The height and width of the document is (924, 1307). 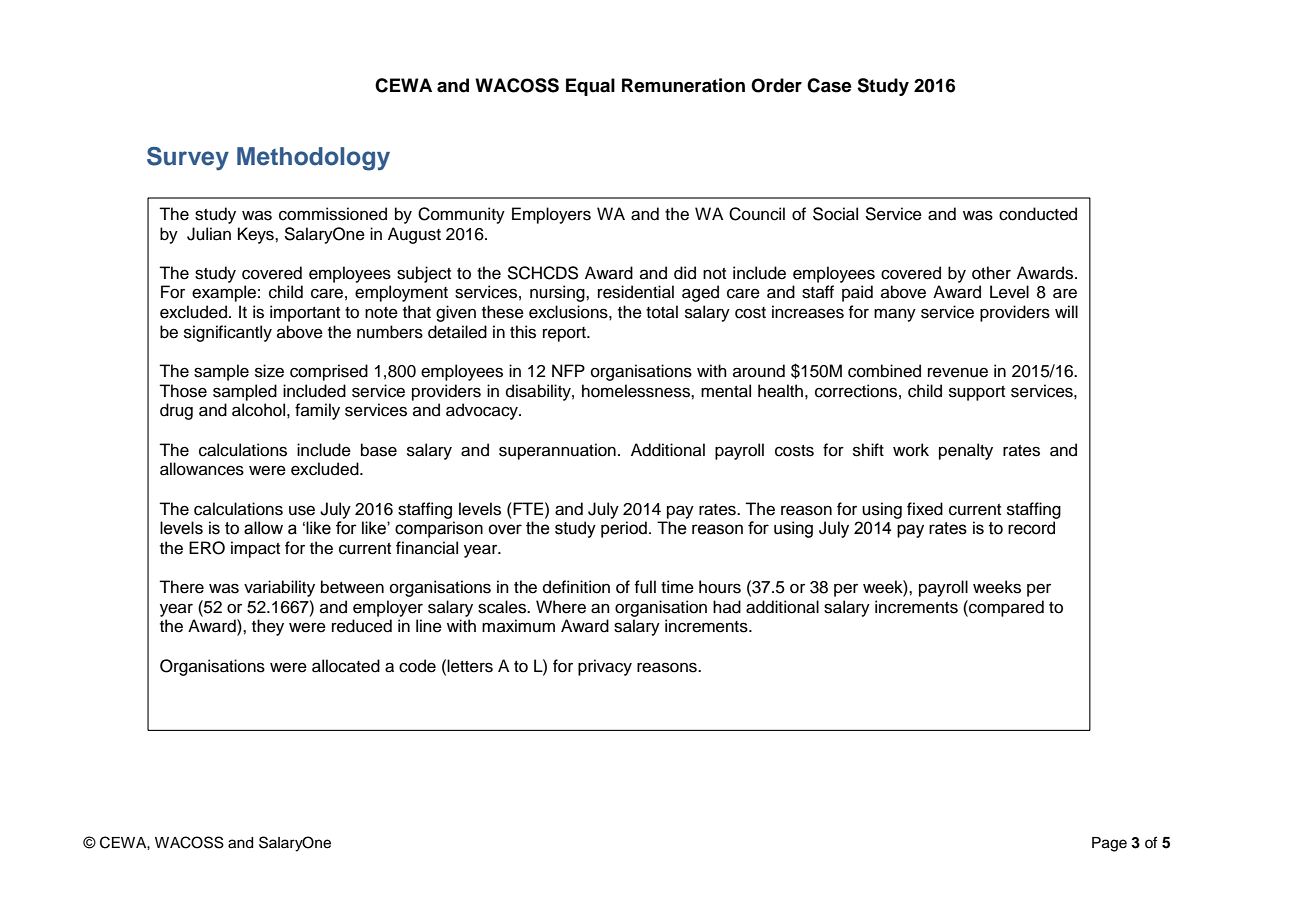 What do you see at coordinates (605, 667) in the document?
I see `privacy` at bounding box center [605, 667].
